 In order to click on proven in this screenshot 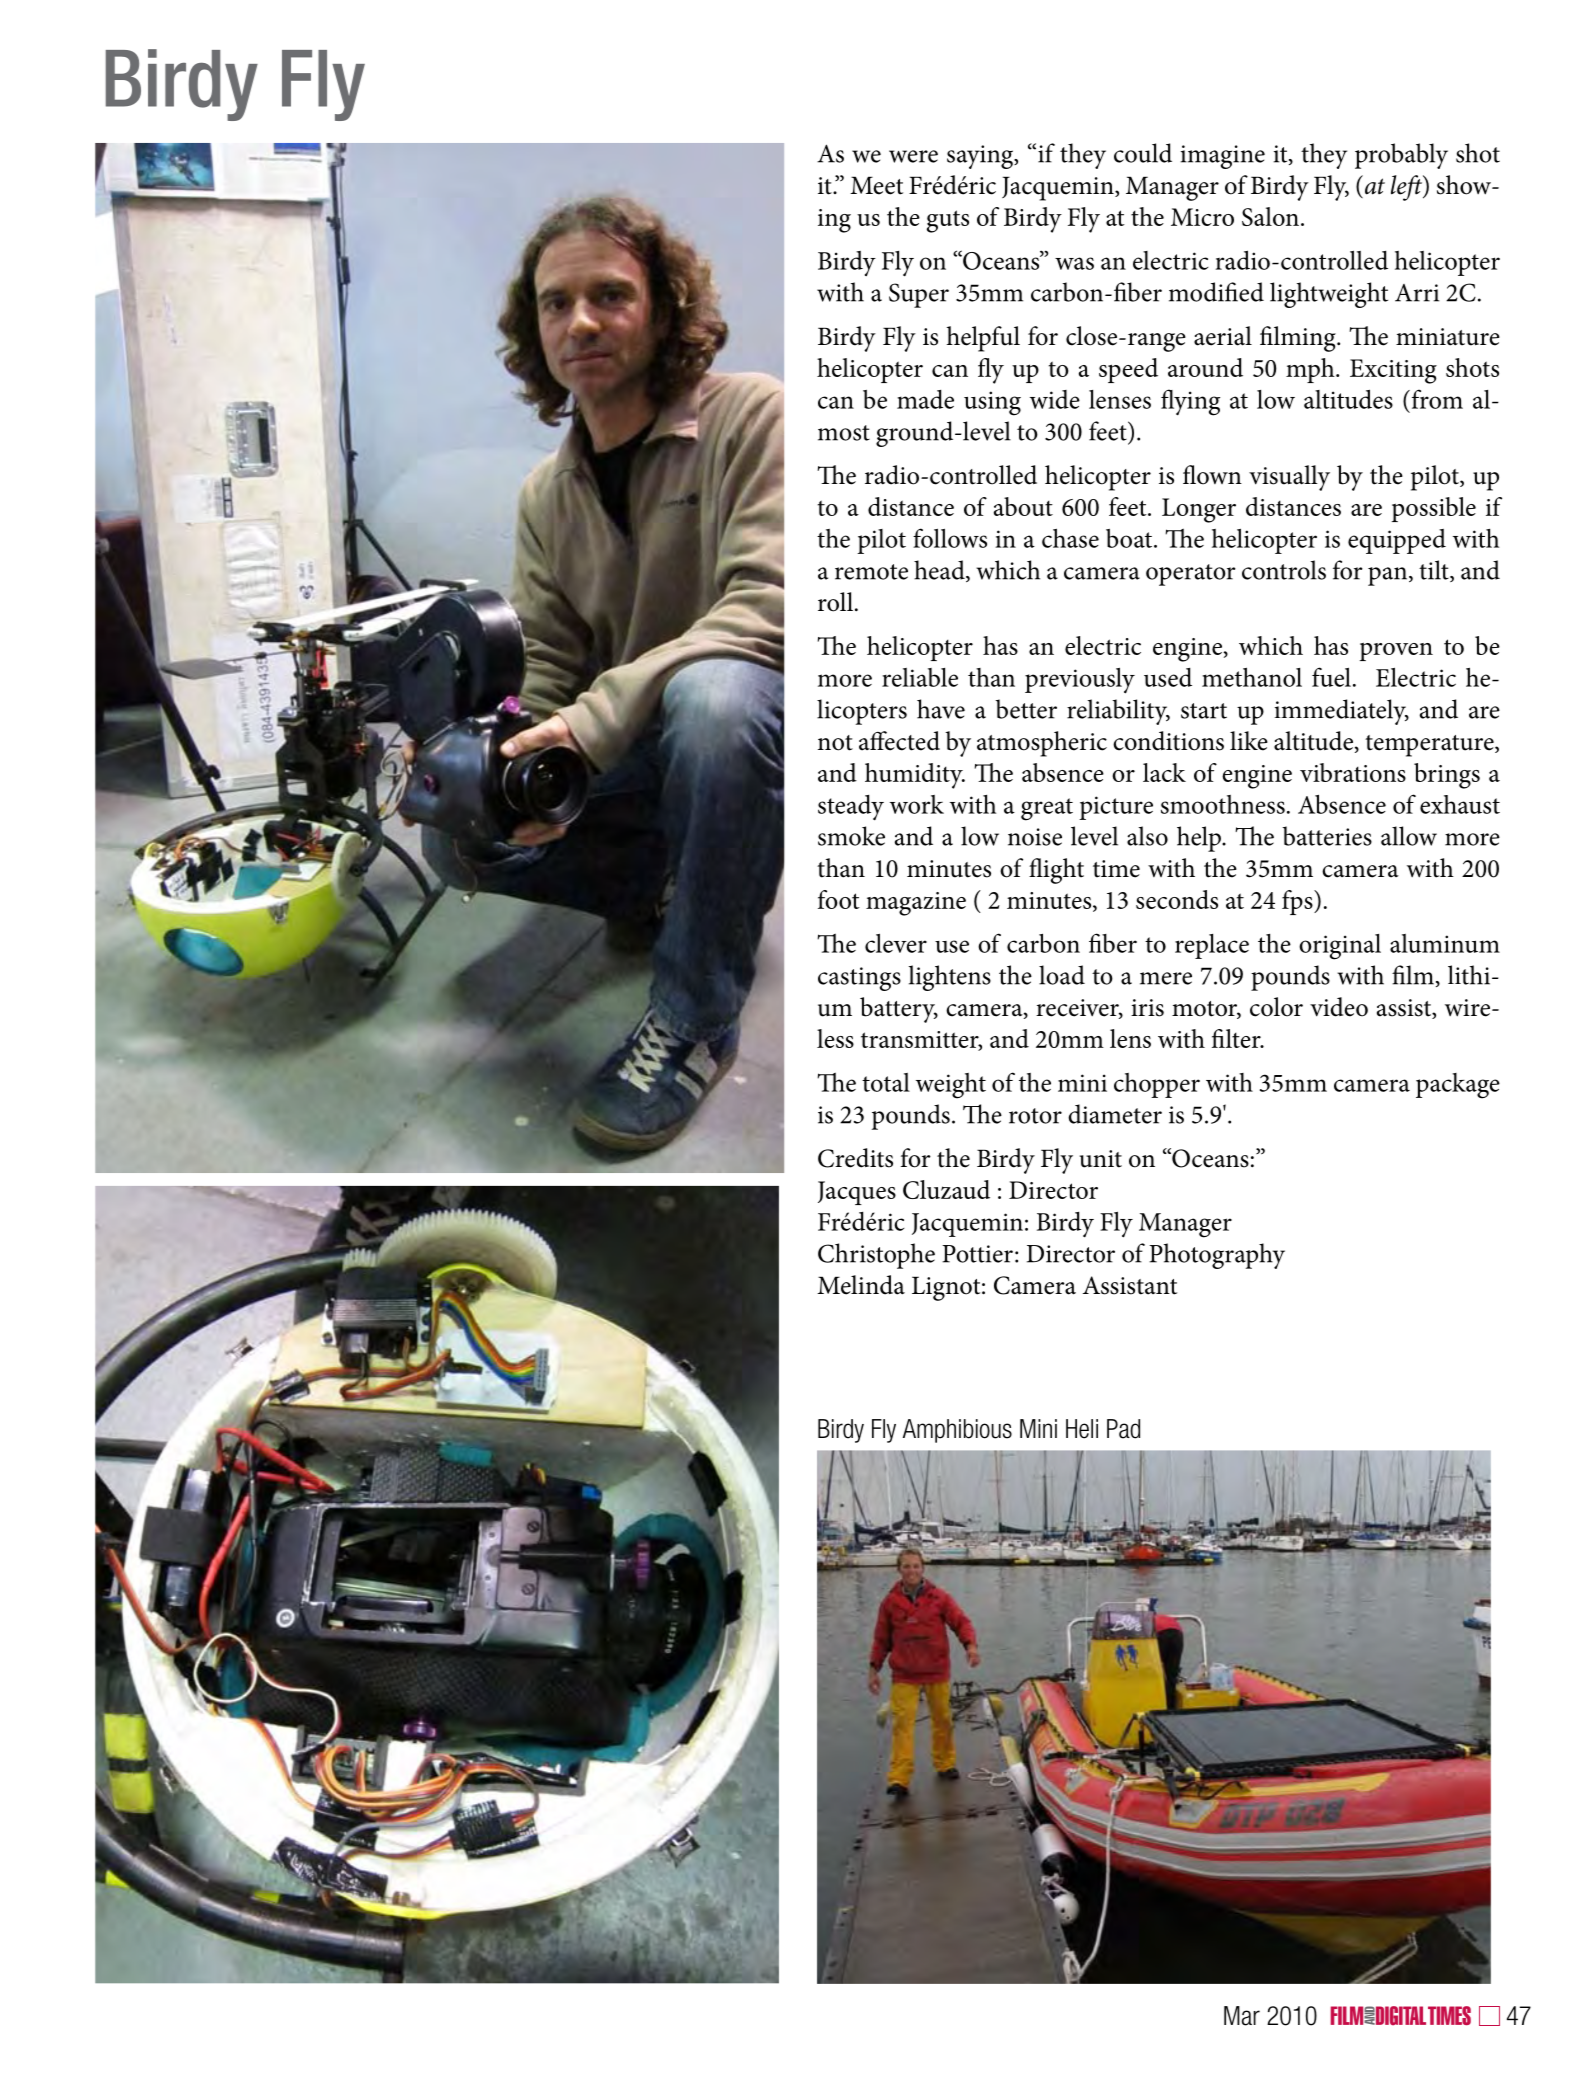, I will do `click(1396, 651)`.
